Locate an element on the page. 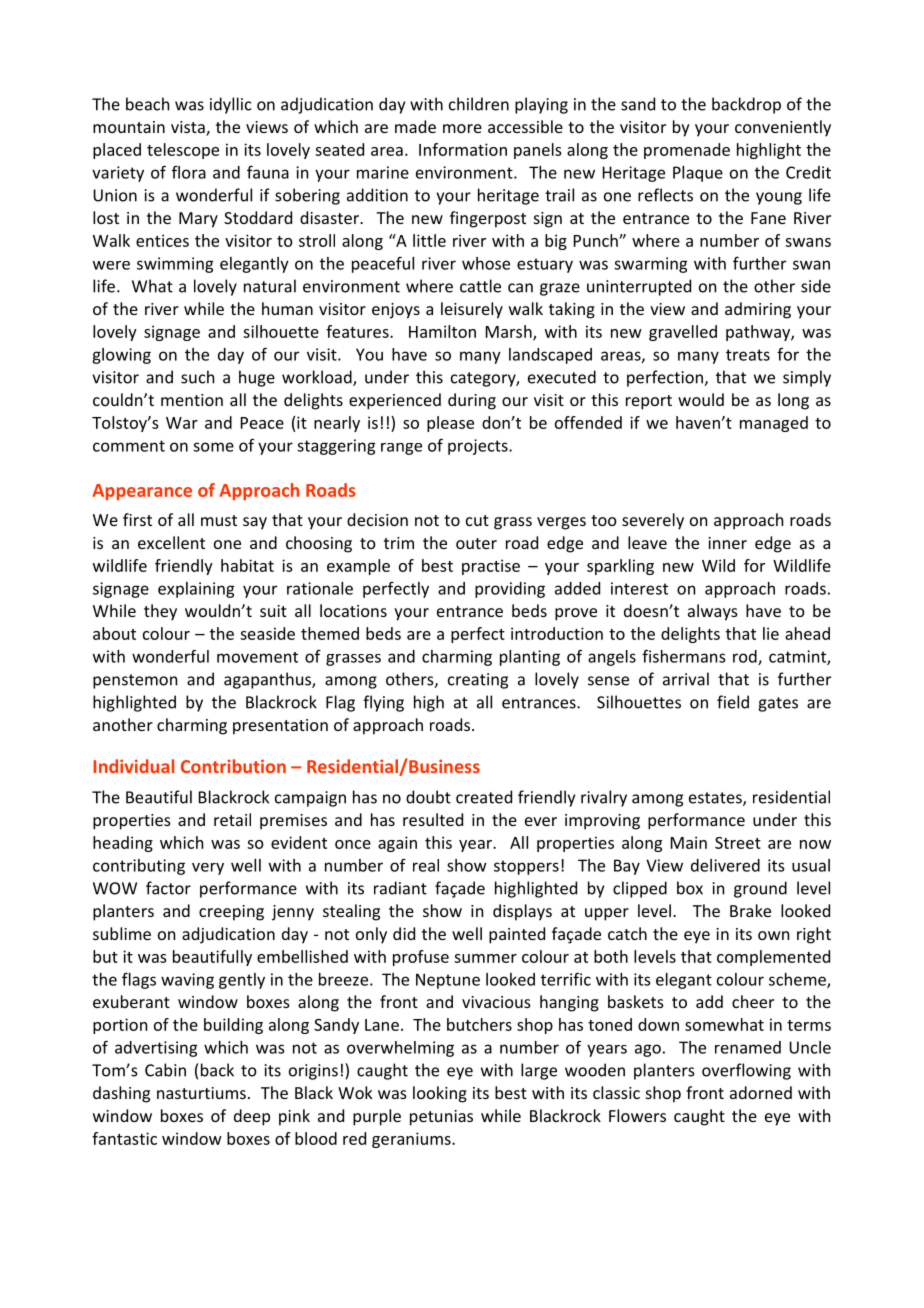 This image has height=1308, width=924. vista is located at coordinates (189, 128).
